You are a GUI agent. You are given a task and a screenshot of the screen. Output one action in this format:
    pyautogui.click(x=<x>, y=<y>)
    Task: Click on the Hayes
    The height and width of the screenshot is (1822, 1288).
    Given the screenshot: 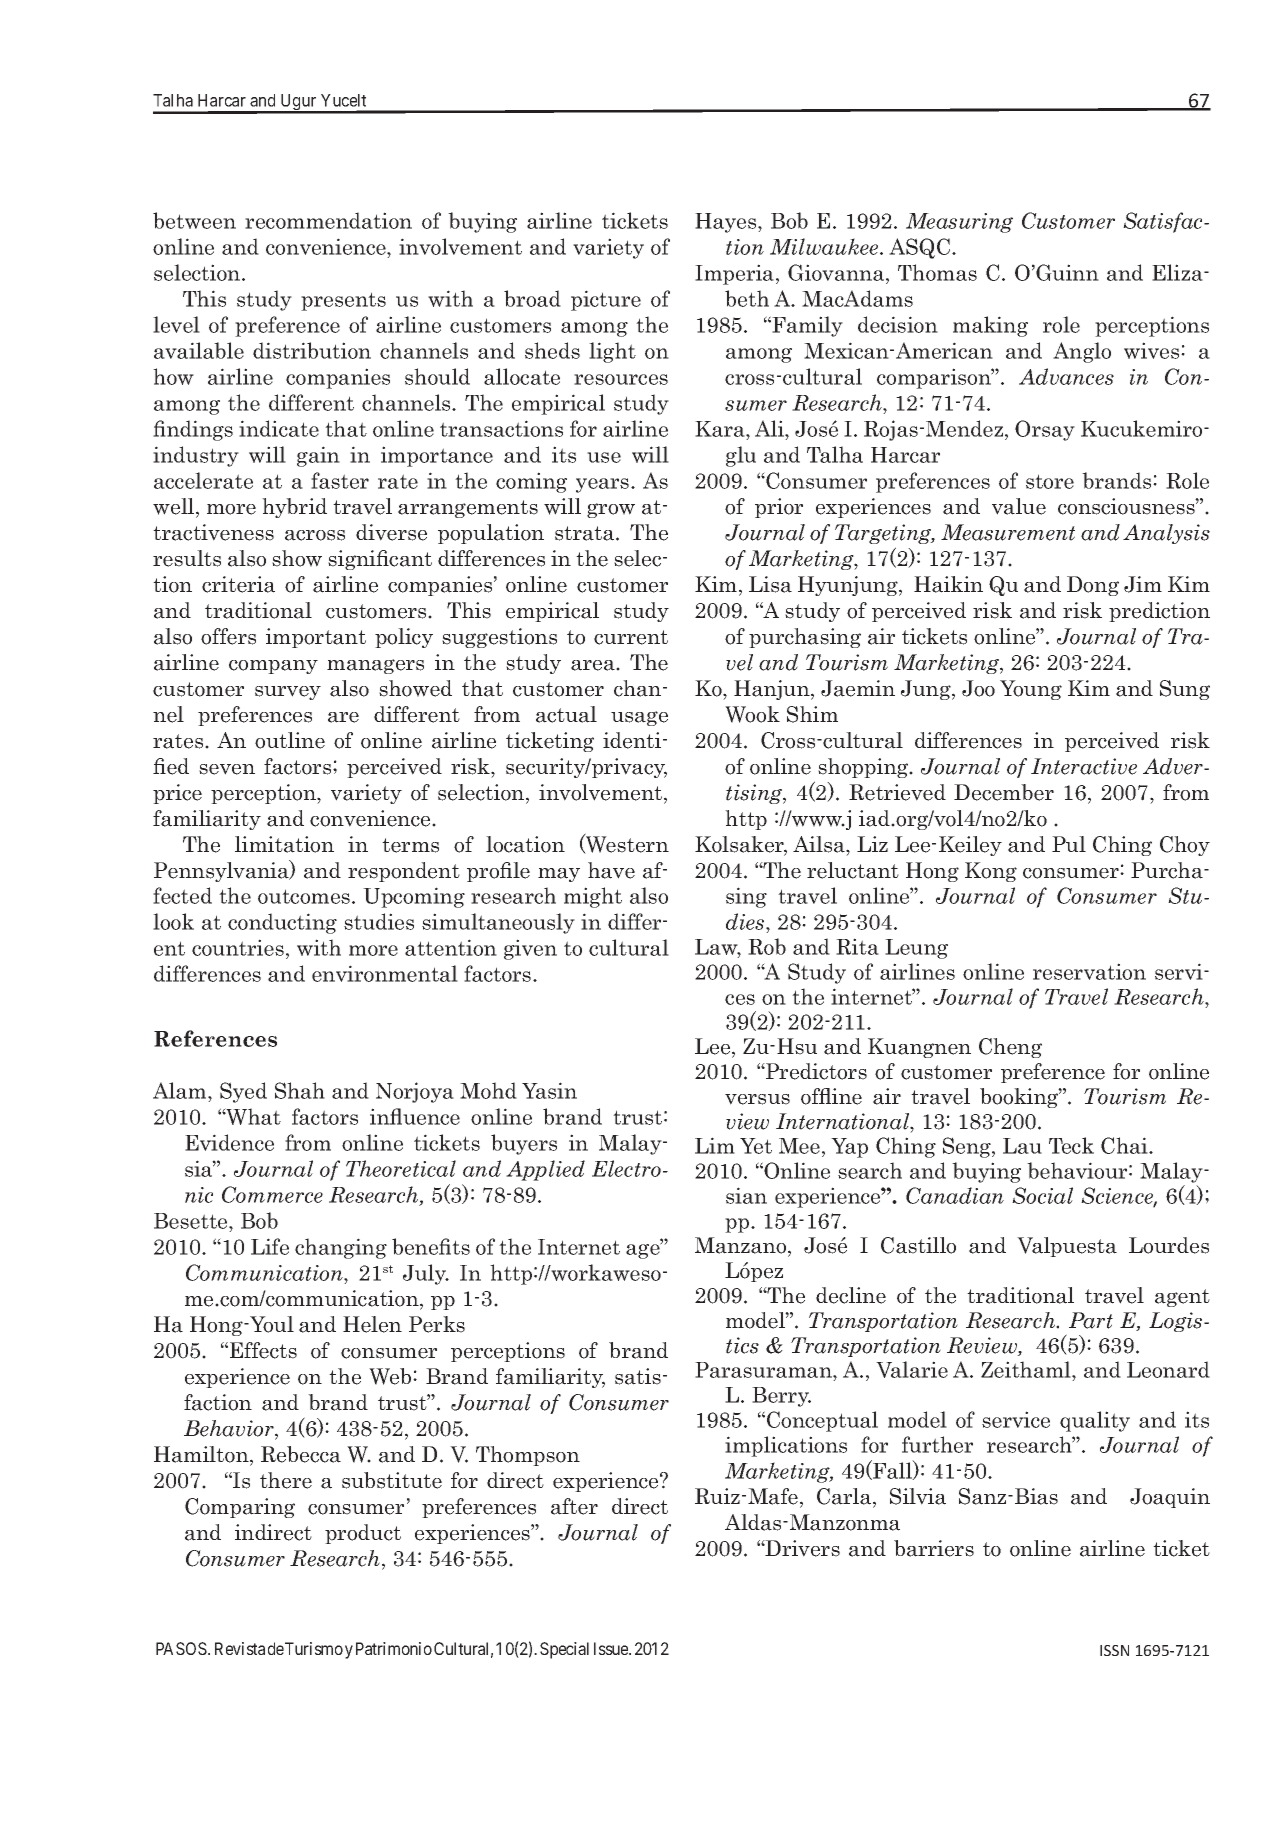 What is the action you would take?
    pyautogui.click(x=727, y=223)
